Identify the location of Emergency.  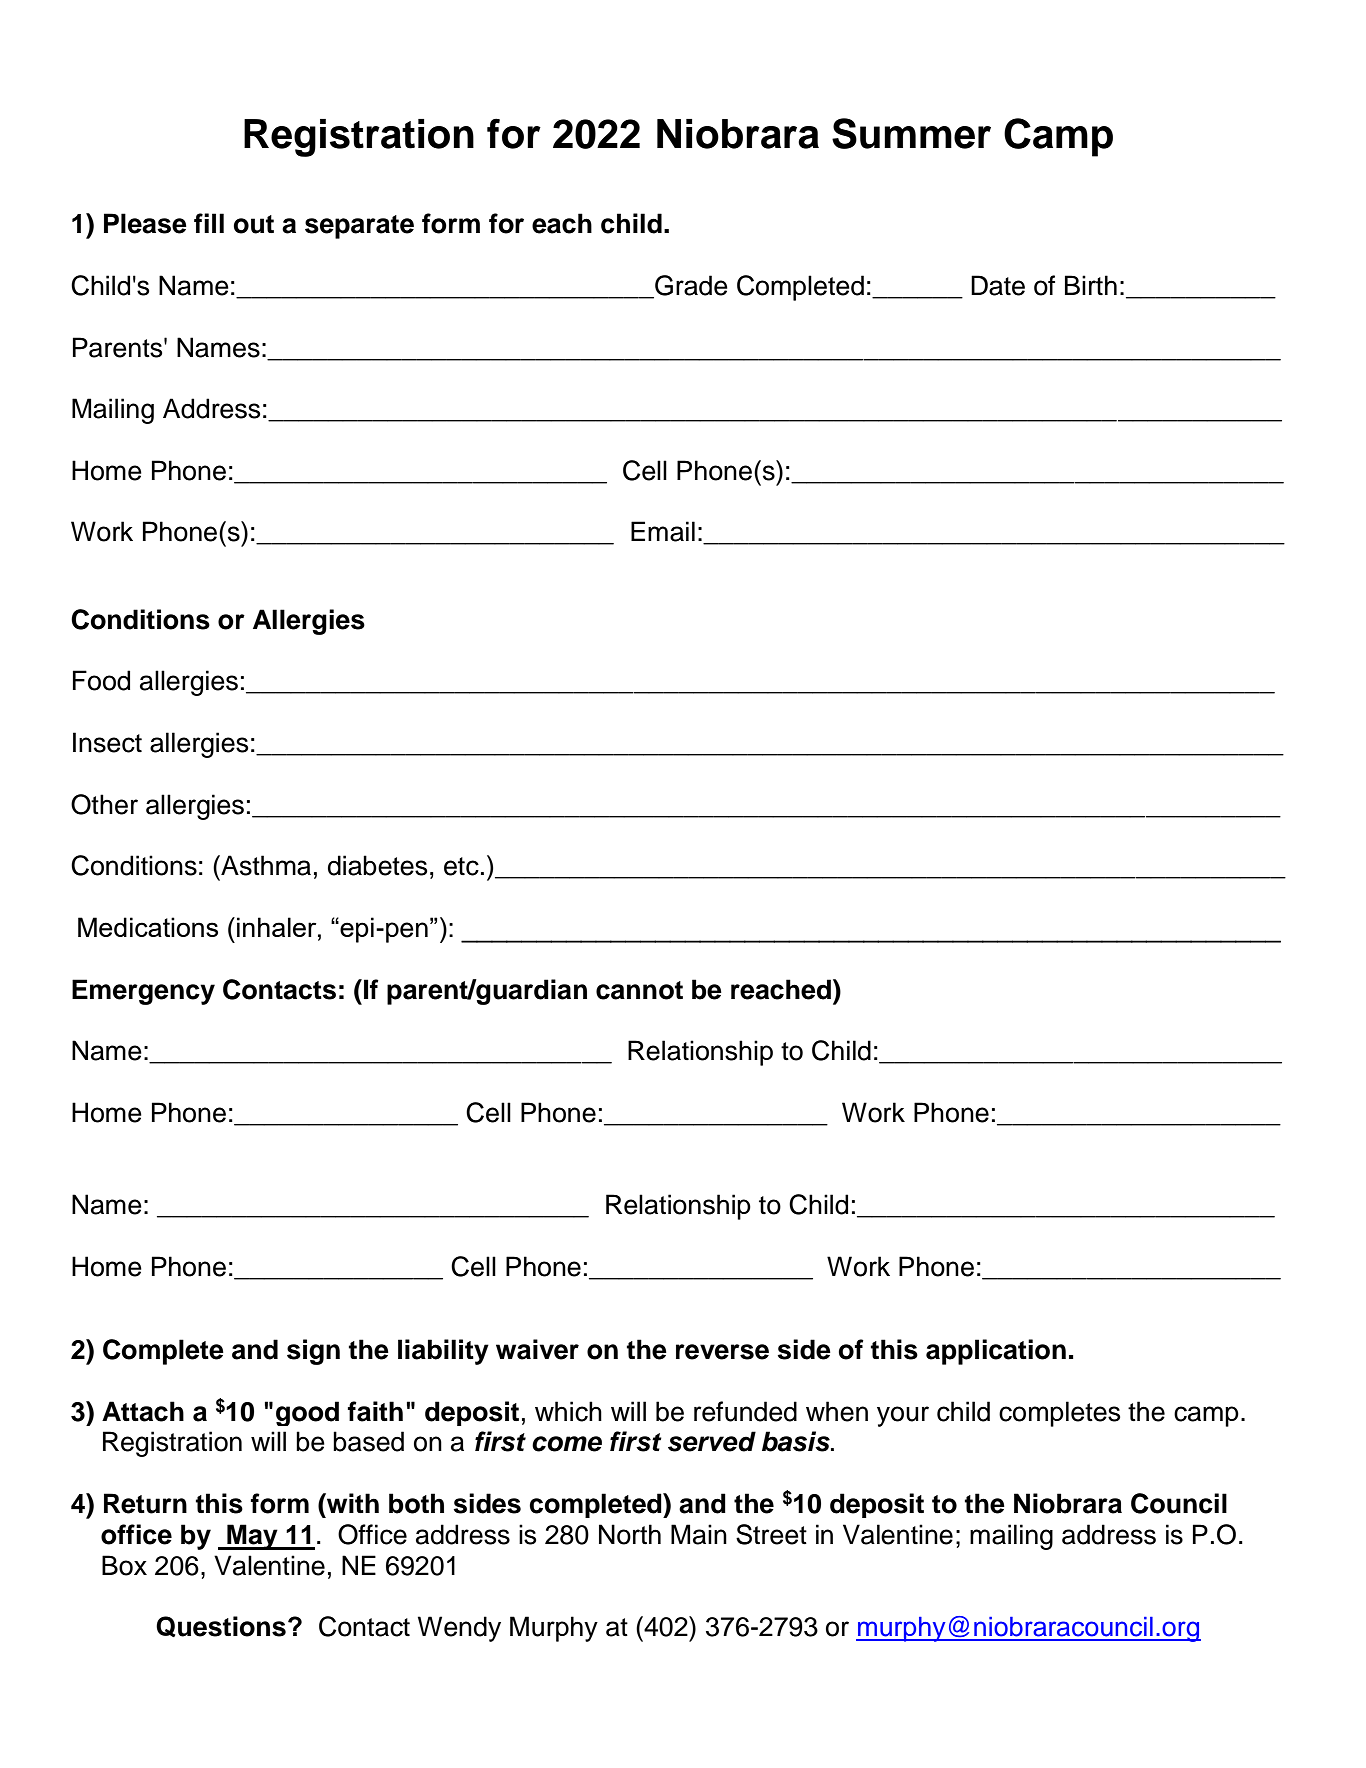
(143, 992).
